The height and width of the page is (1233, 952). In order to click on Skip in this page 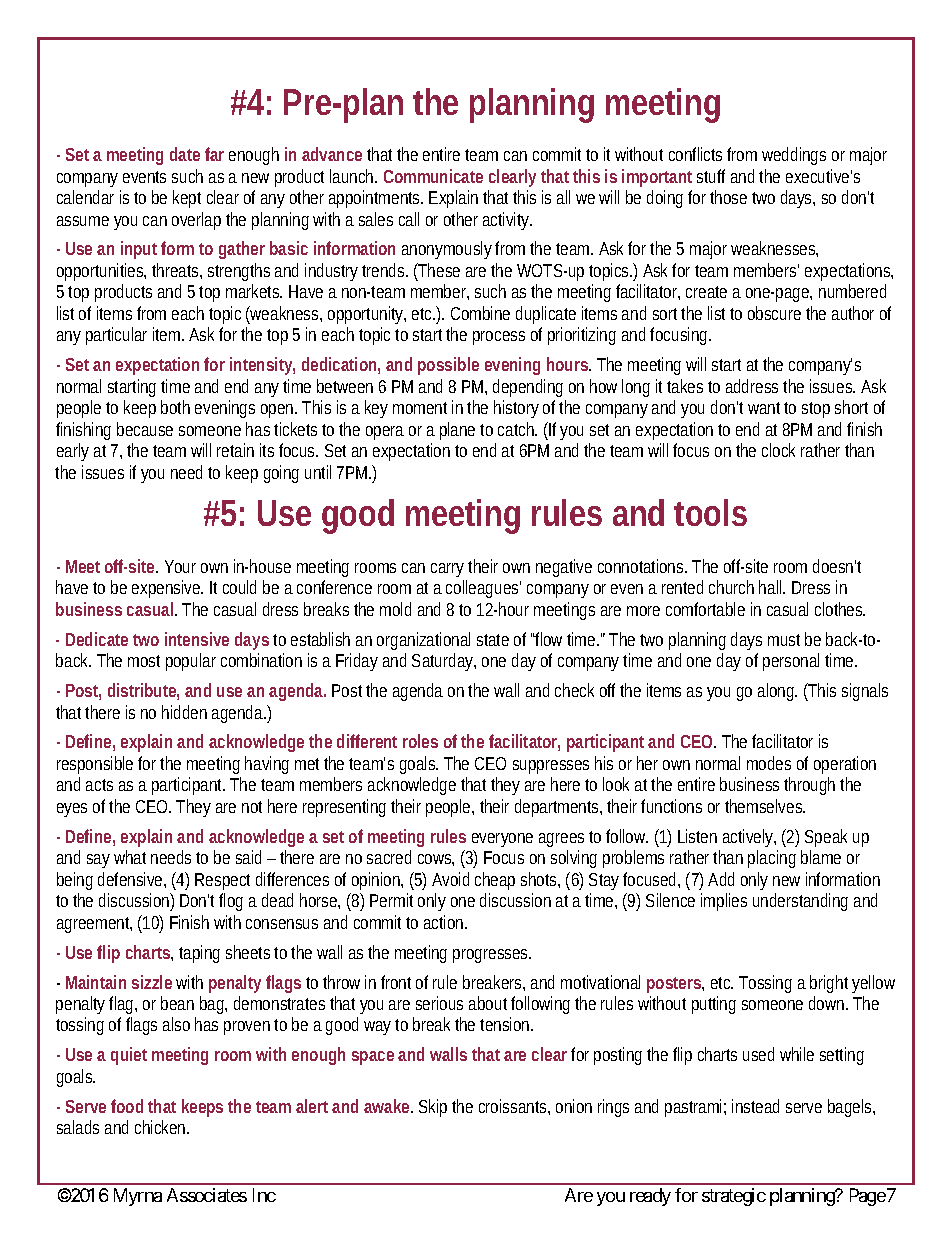, I will do `click(433, 1108)`.
